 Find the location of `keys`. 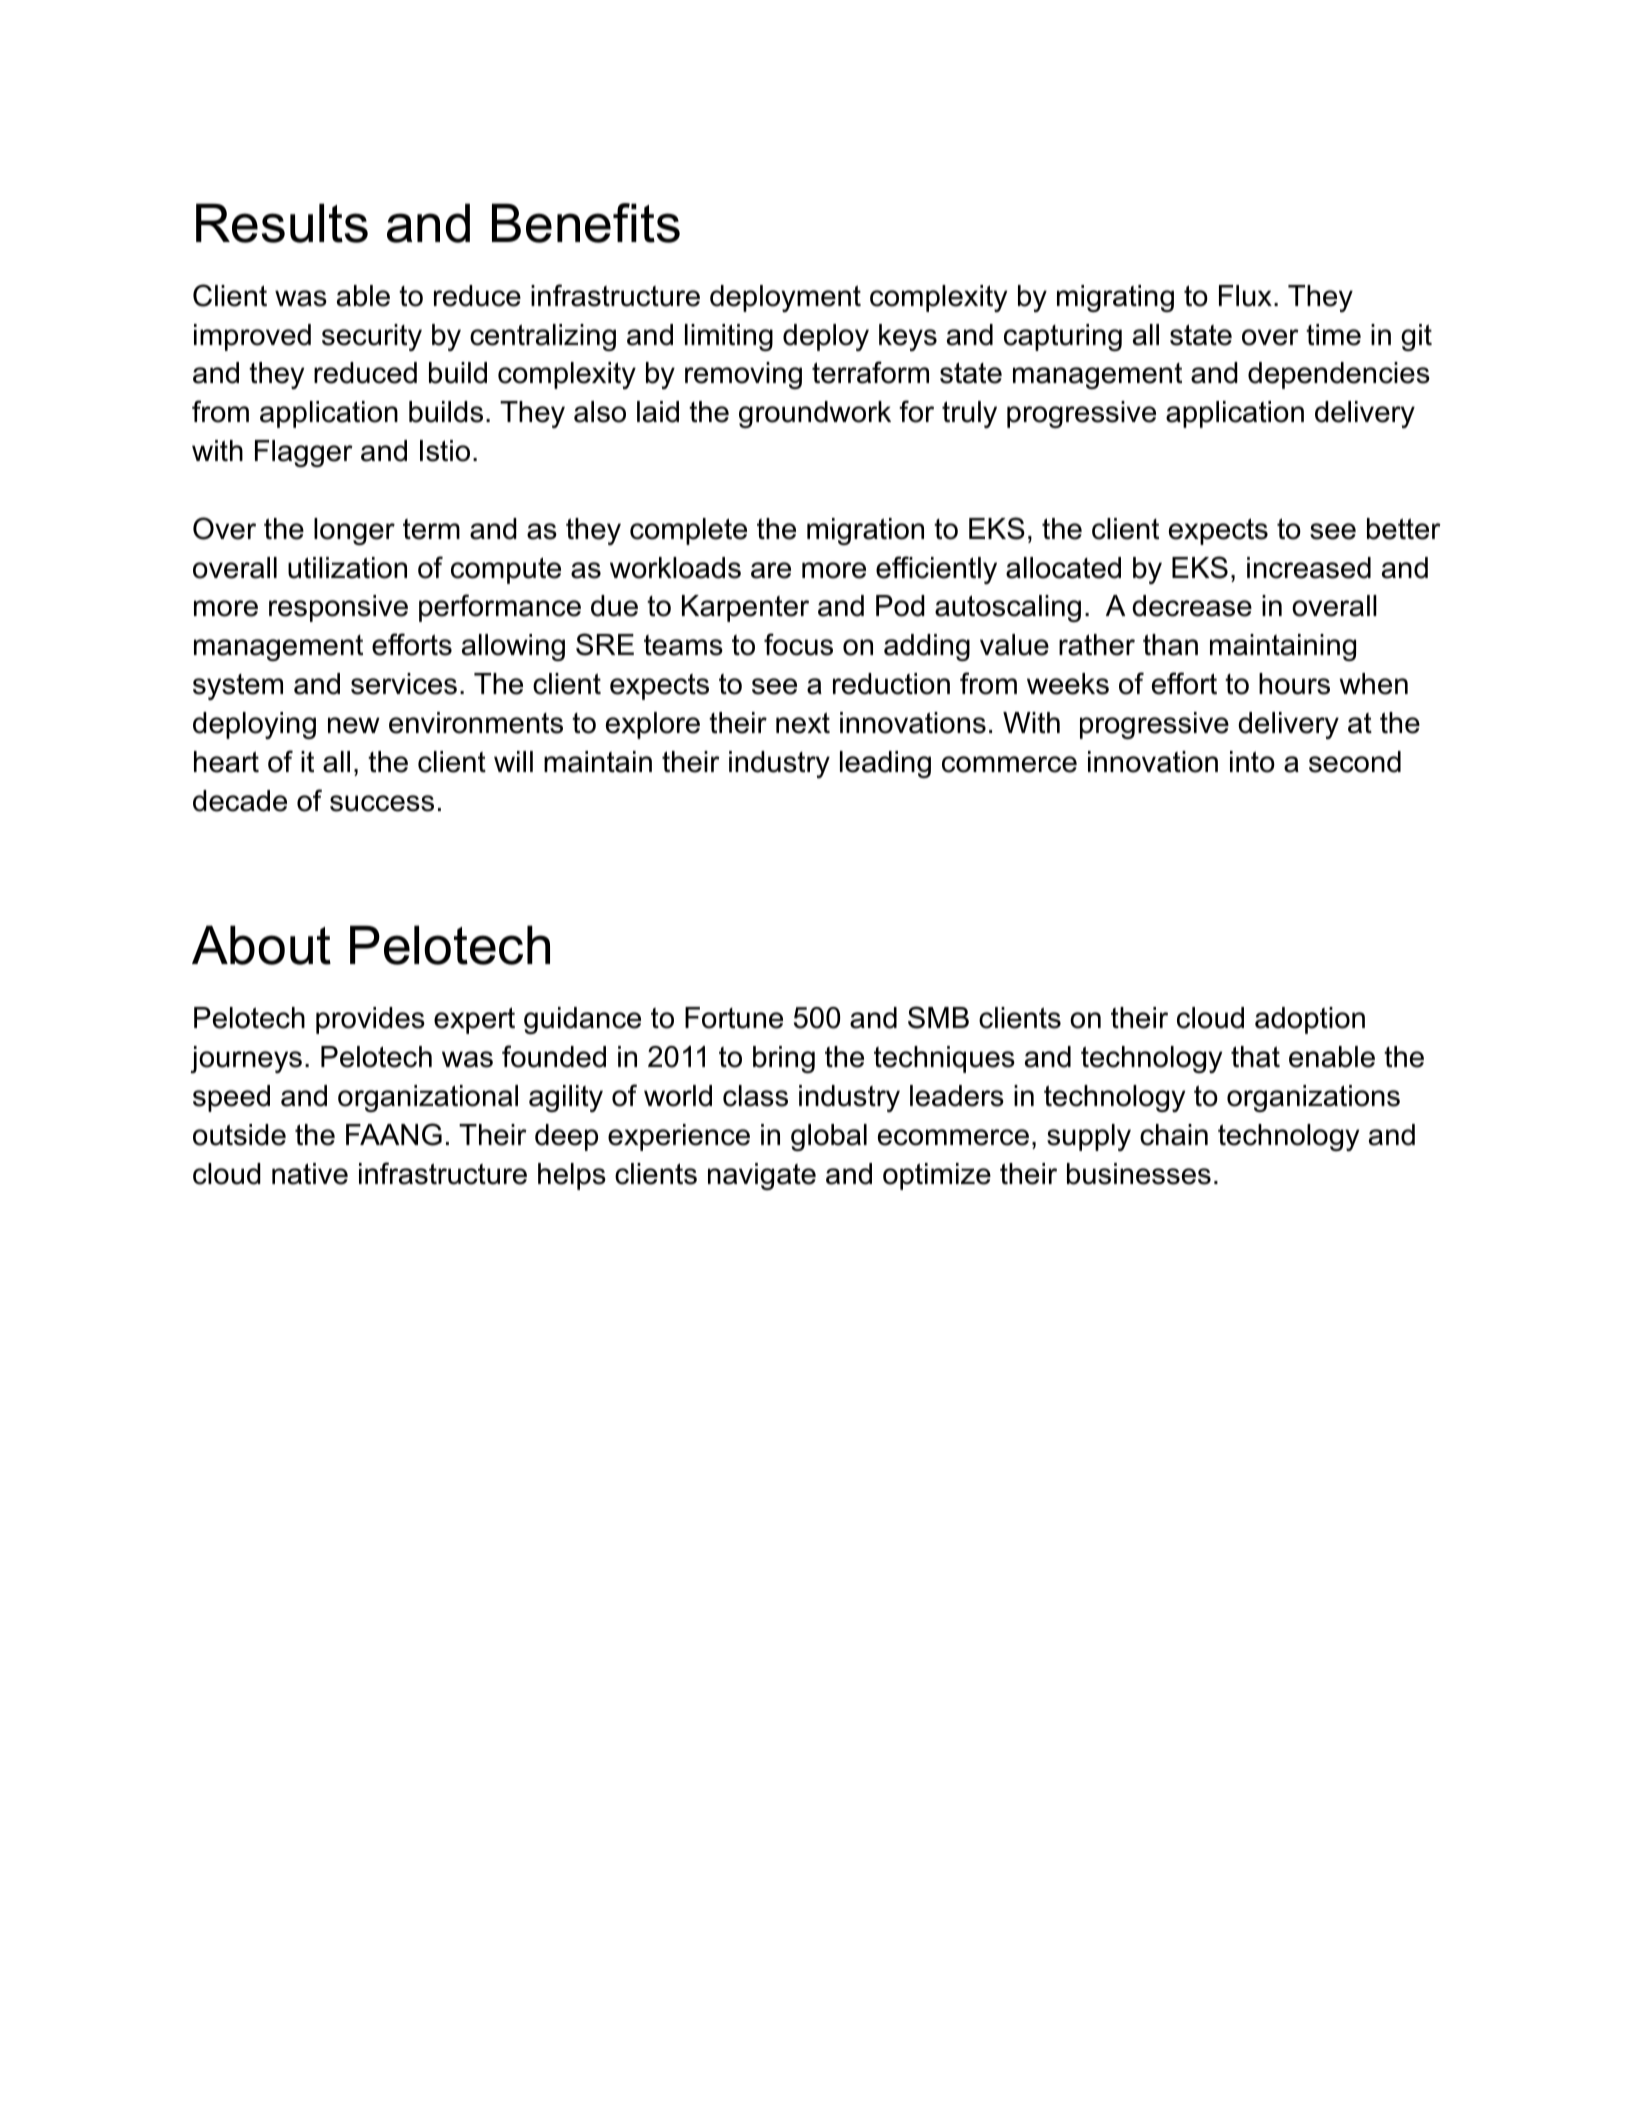

keys is located at coordinates (908, 337).
